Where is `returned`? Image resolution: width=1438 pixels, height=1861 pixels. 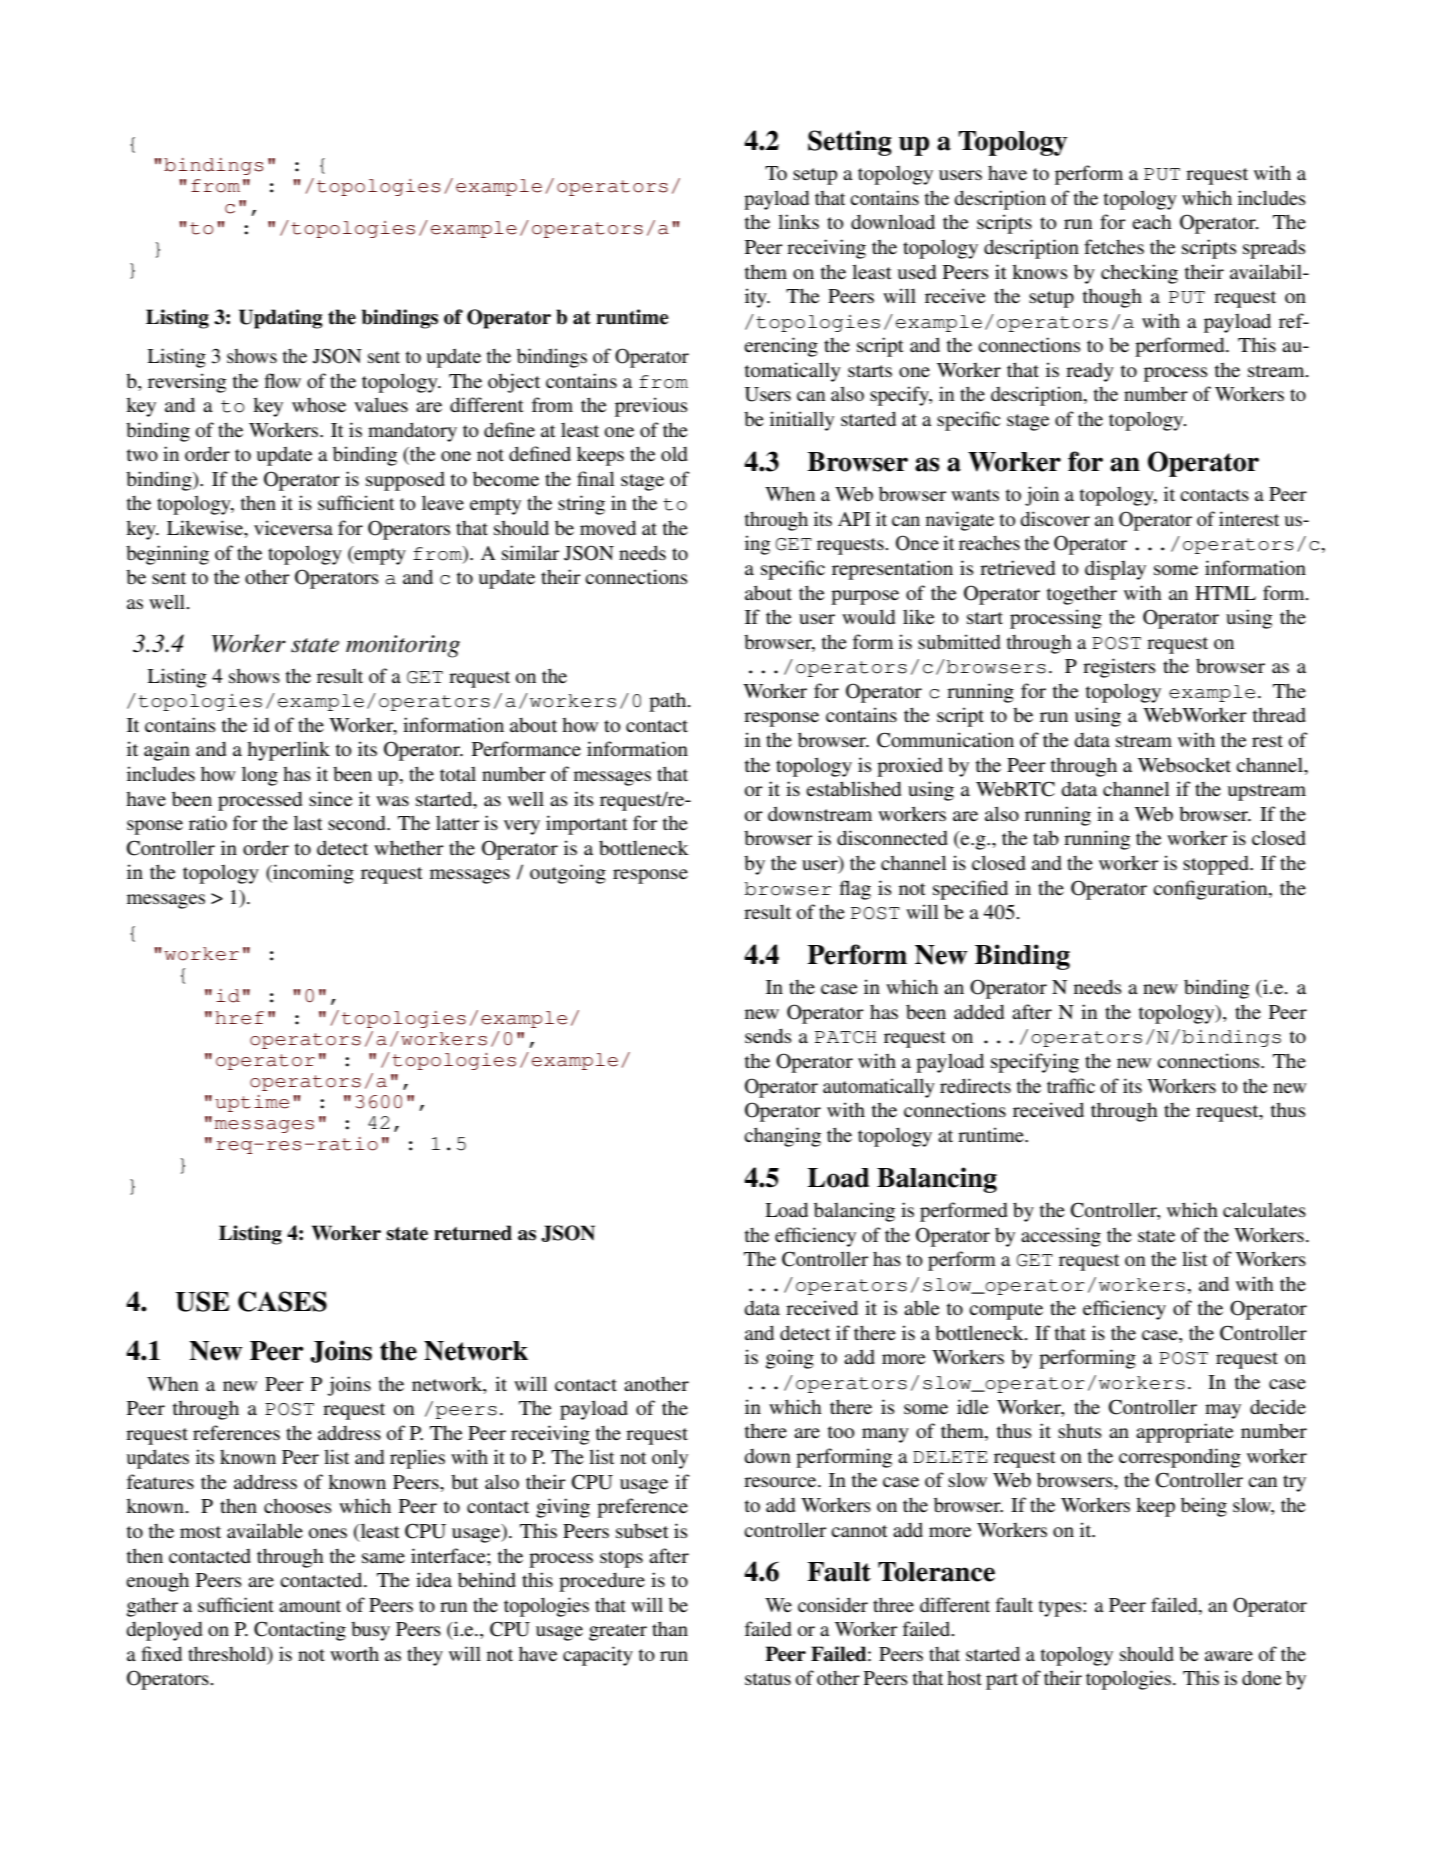 returned is located at coordinates (473, 1233).
